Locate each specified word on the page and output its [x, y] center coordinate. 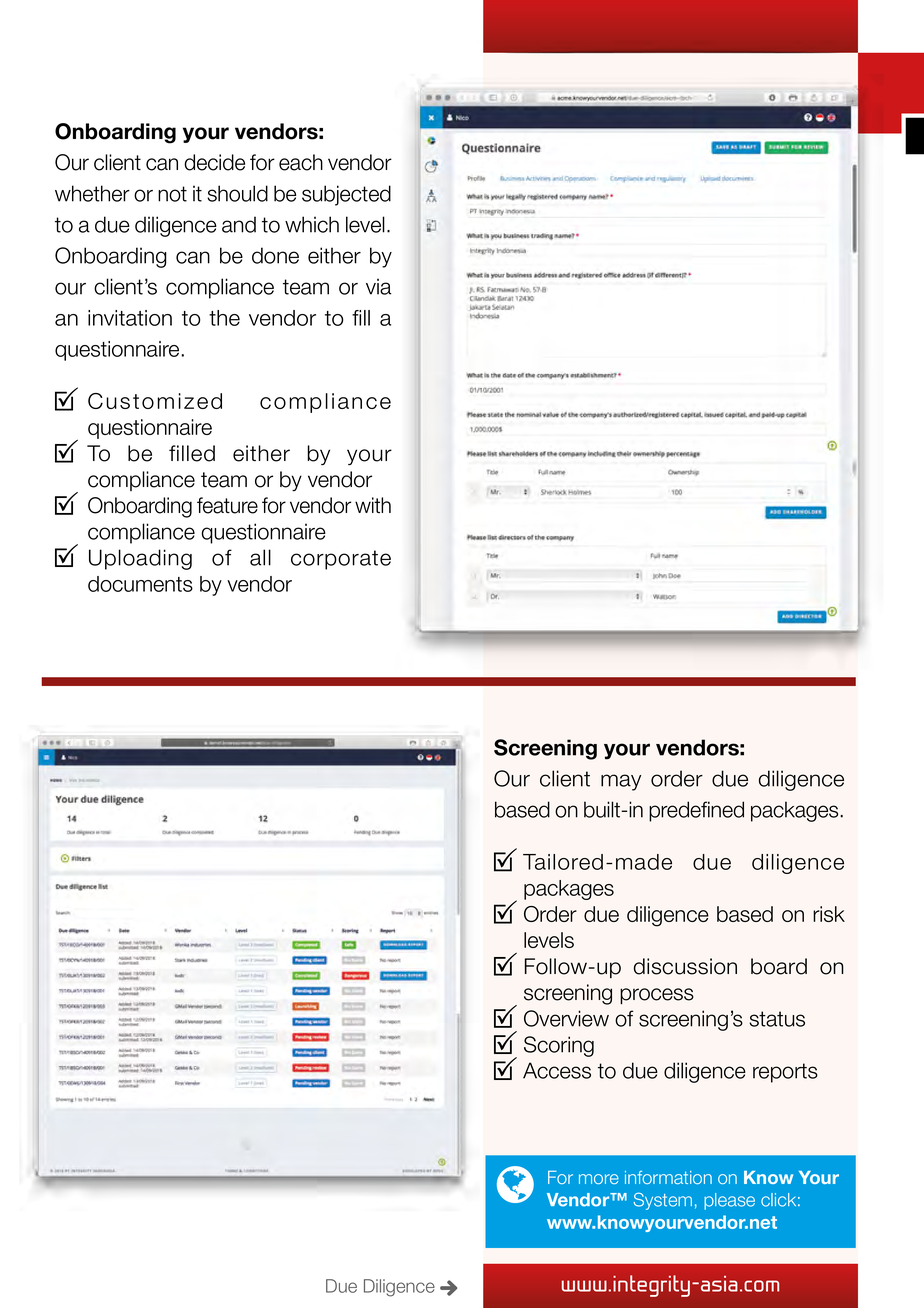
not [172, 194]
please [729, 1201]
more [599, 1179]
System [663, 1201]
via [378, 286]
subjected [346, 195]
